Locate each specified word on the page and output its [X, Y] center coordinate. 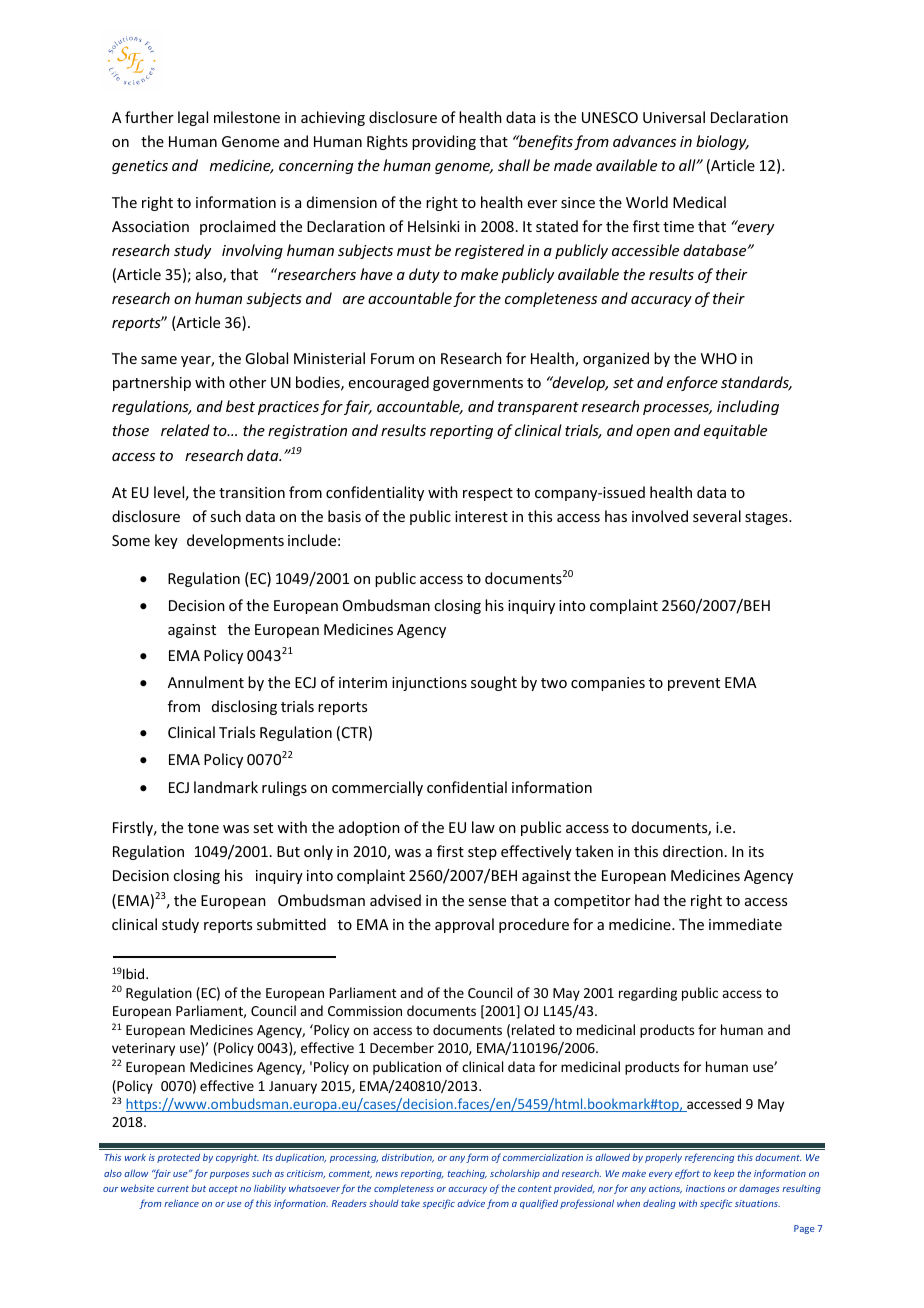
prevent [694, 684]
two [554, 683]
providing [444, 142]
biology [722, 142]
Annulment [206, 682]
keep [724, 1174]
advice [471, 1203]
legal [193, 118]
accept [223, 1190]
